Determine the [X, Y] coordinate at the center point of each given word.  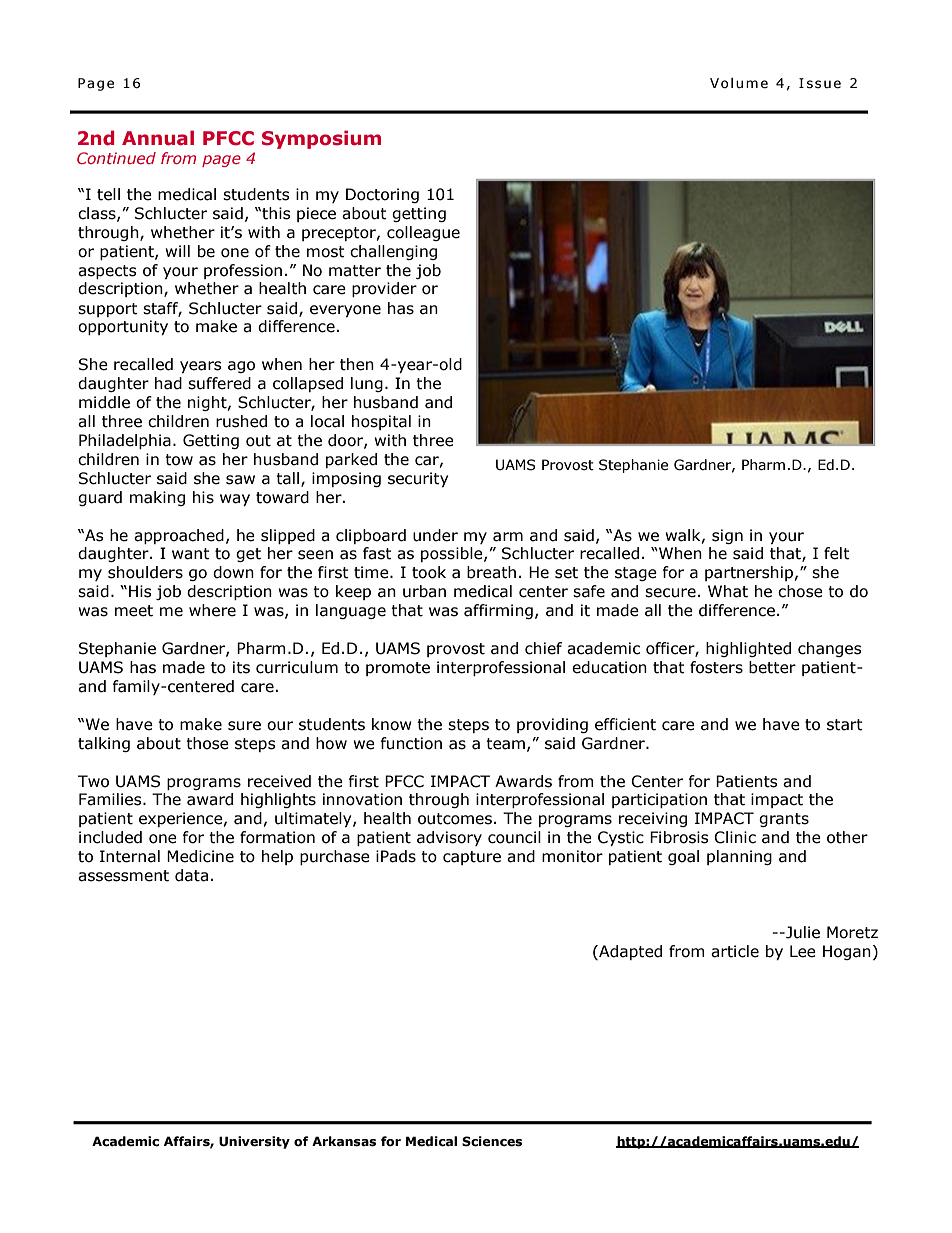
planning [739, 857]
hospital [381, 422]
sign [727, 536]
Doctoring [382, 195]
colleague [423, 233]
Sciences [492, 1141]
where [212, 610]
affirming [498, 611]
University [254, 1142]
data [191, 875]
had [168, 383]
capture [472, 858]
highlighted [748, 649]
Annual [158, 138]
